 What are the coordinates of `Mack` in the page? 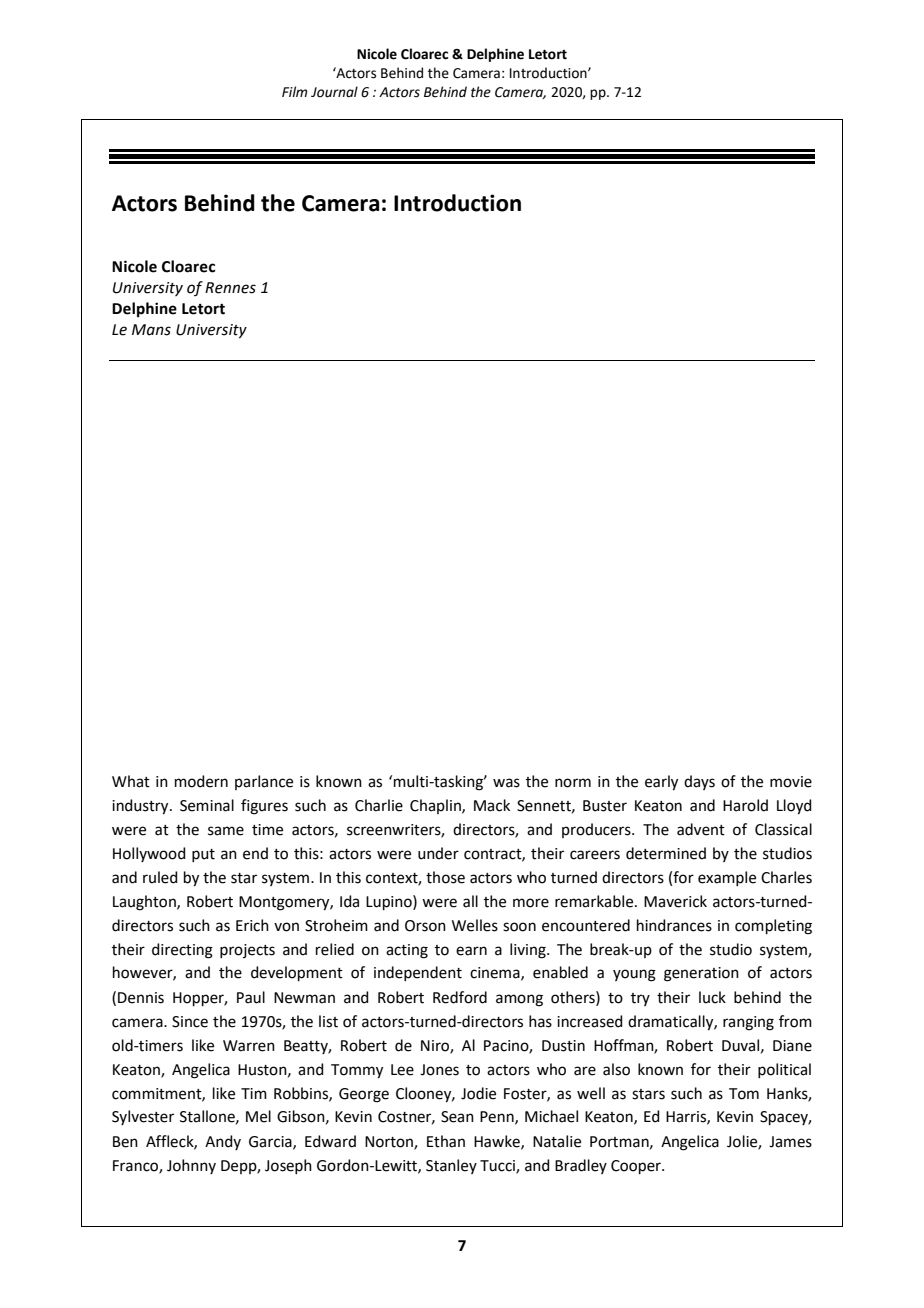 It's located at (492, 805).
